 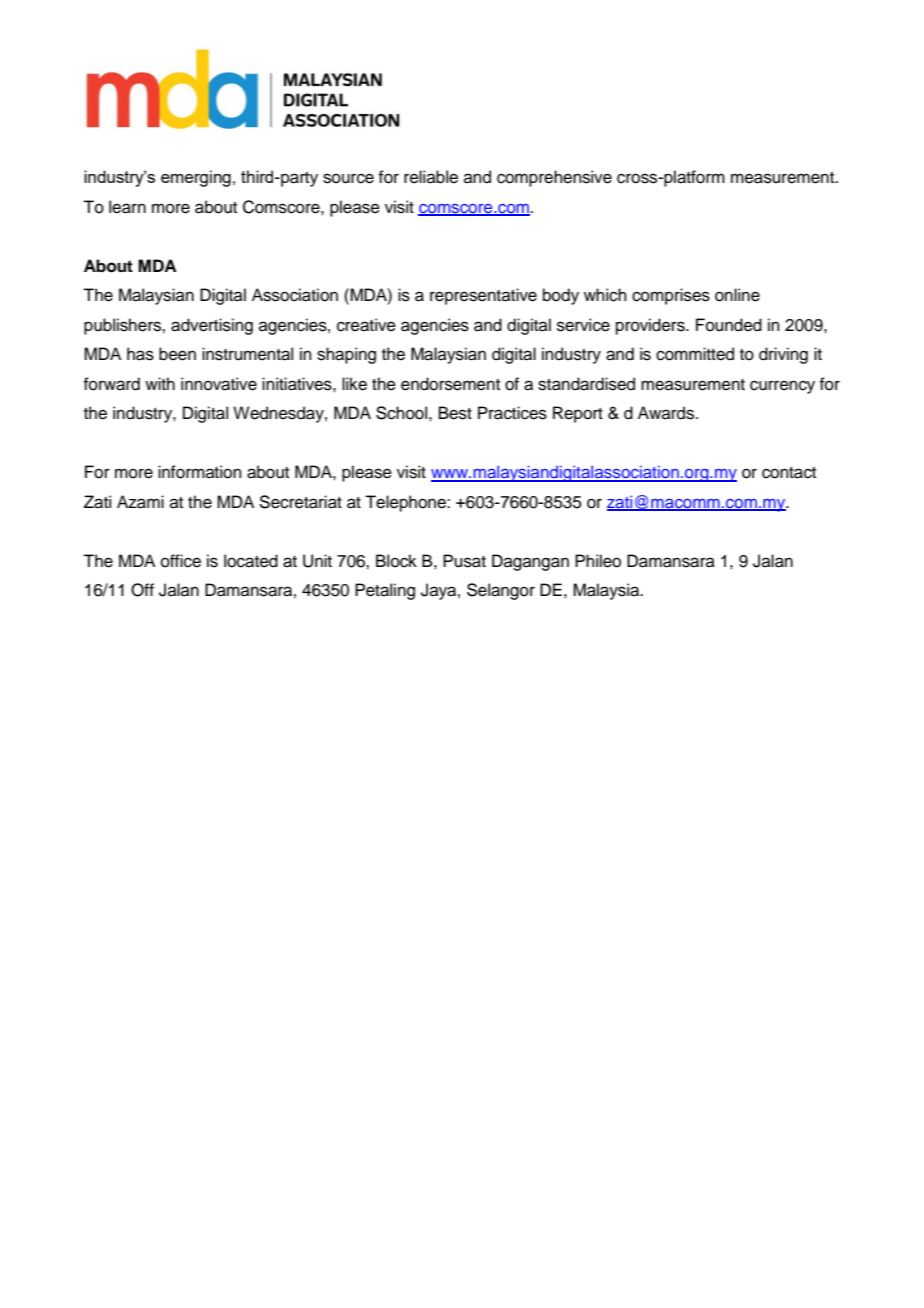 What do you see at coordinates (181, 561) in the page?
I see `office` at bounding box center [181, 561].
